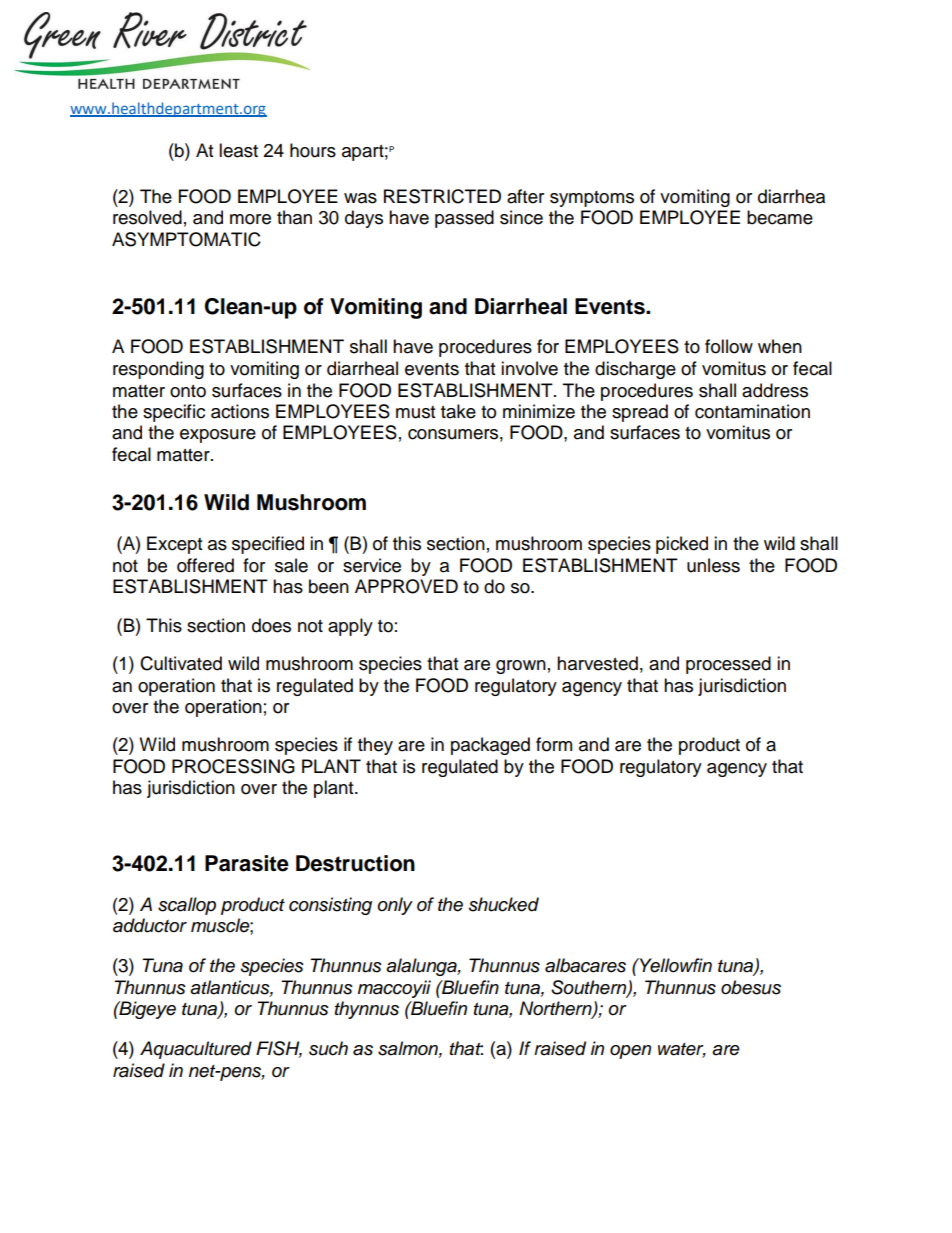  Describe the element at coordinates (752, 411) in the document. I see `contamination` at that location.
